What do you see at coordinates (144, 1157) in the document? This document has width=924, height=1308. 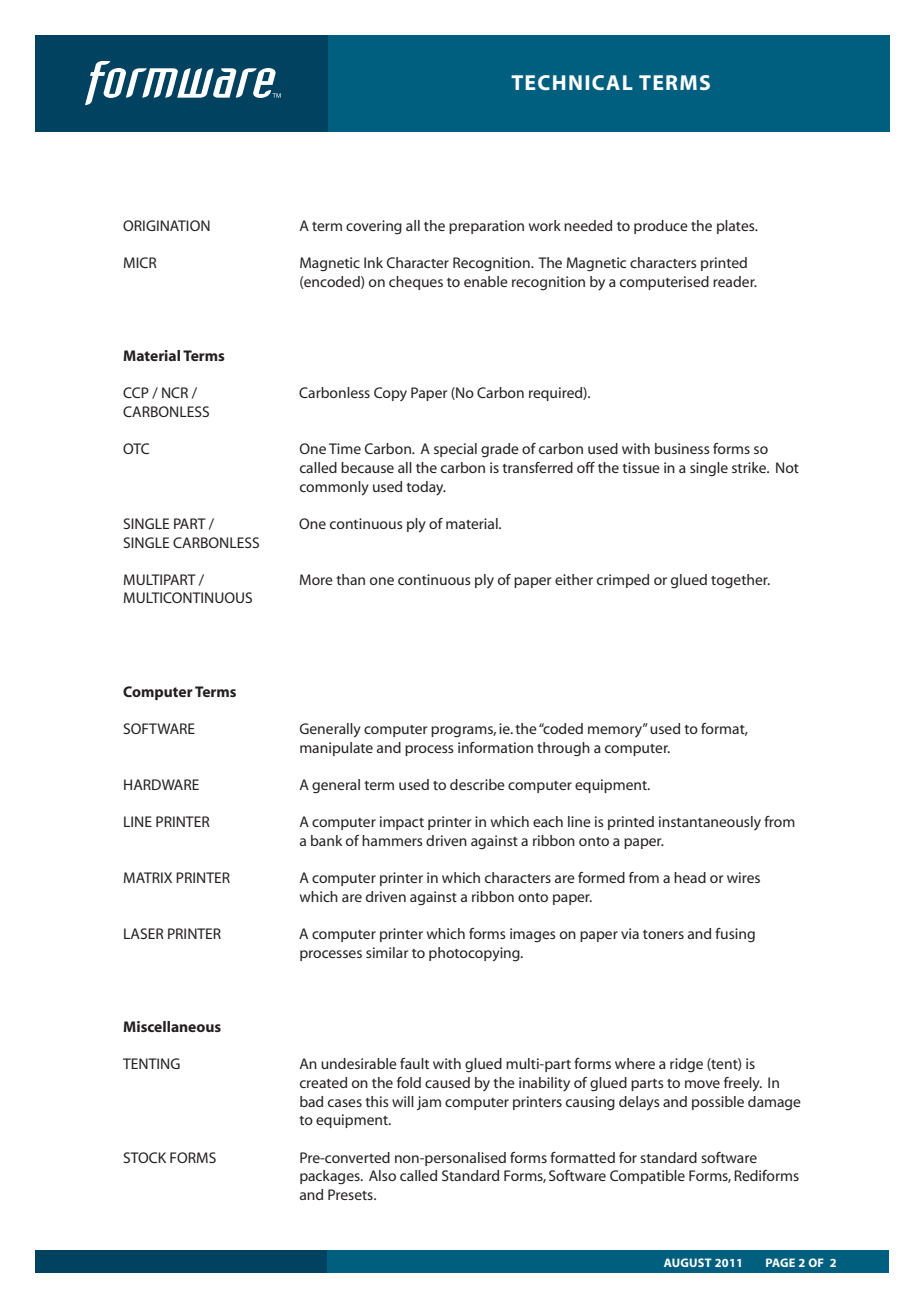 I see `STOCK` at bounding box center [144, 1157].
